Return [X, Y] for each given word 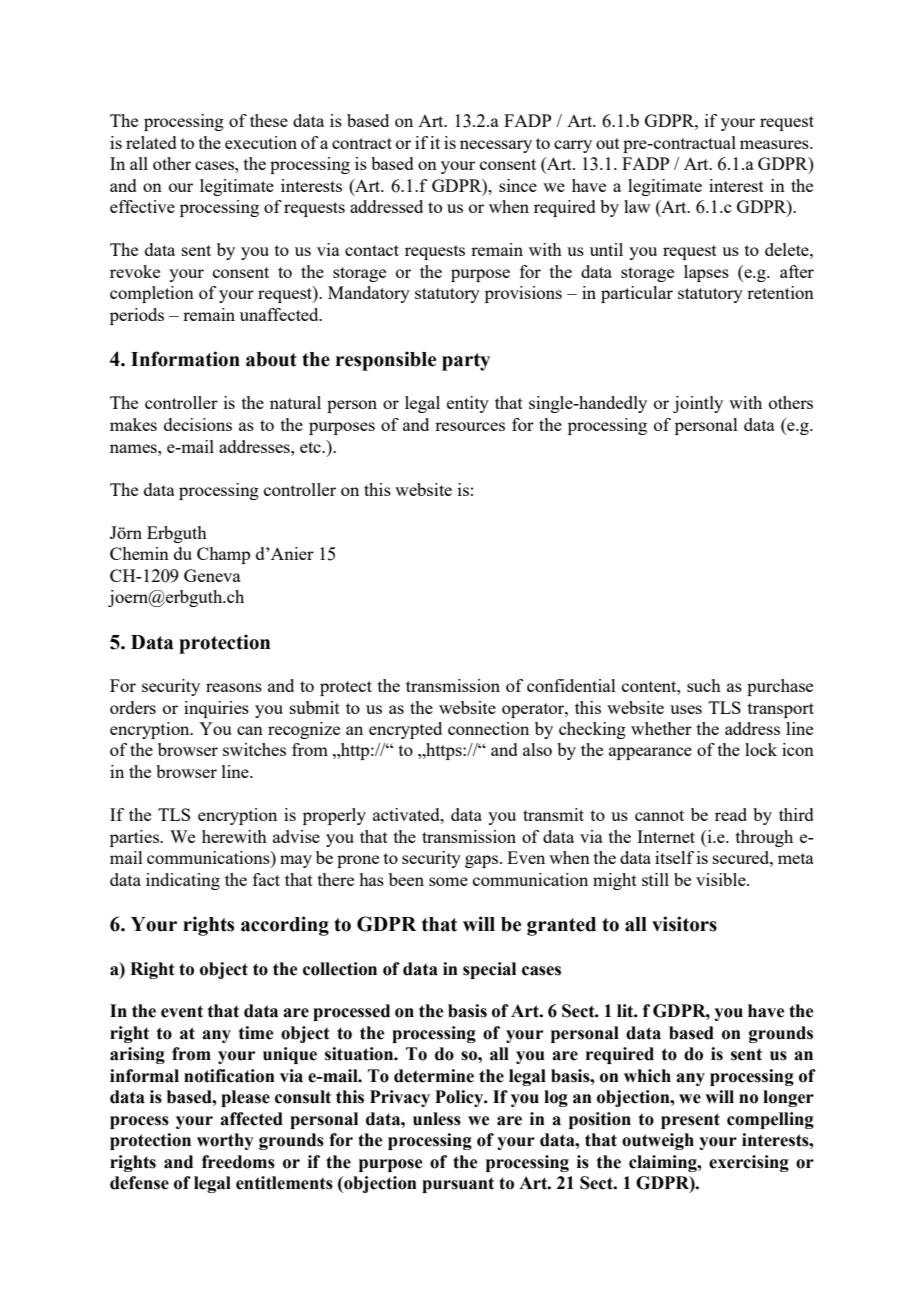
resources [470, 426]
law [637, 206]
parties [135, 838]
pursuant [458, 1185]
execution [261, 142]
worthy [225, 1141]
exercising [749, 1163]
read [731, 814]
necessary [496, 146]
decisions [198, 424]
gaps [483, 861]
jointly [698, 404]
